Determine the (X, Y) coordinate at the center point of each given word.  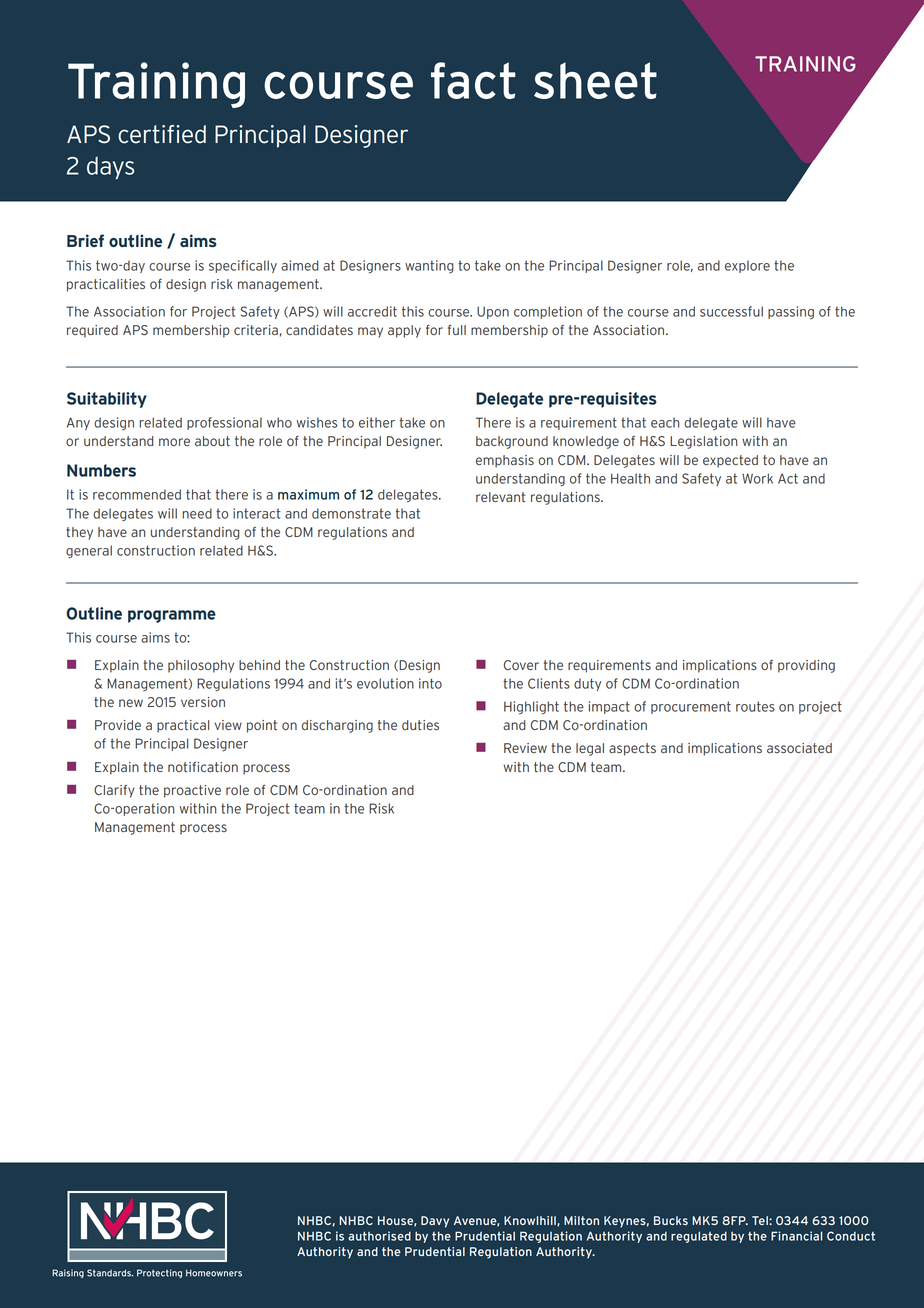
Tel (761, 1220)
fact (473, 80)
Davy (435, 1222)
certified (162, 134)
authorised (379, 1236)
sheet (595, 80)
